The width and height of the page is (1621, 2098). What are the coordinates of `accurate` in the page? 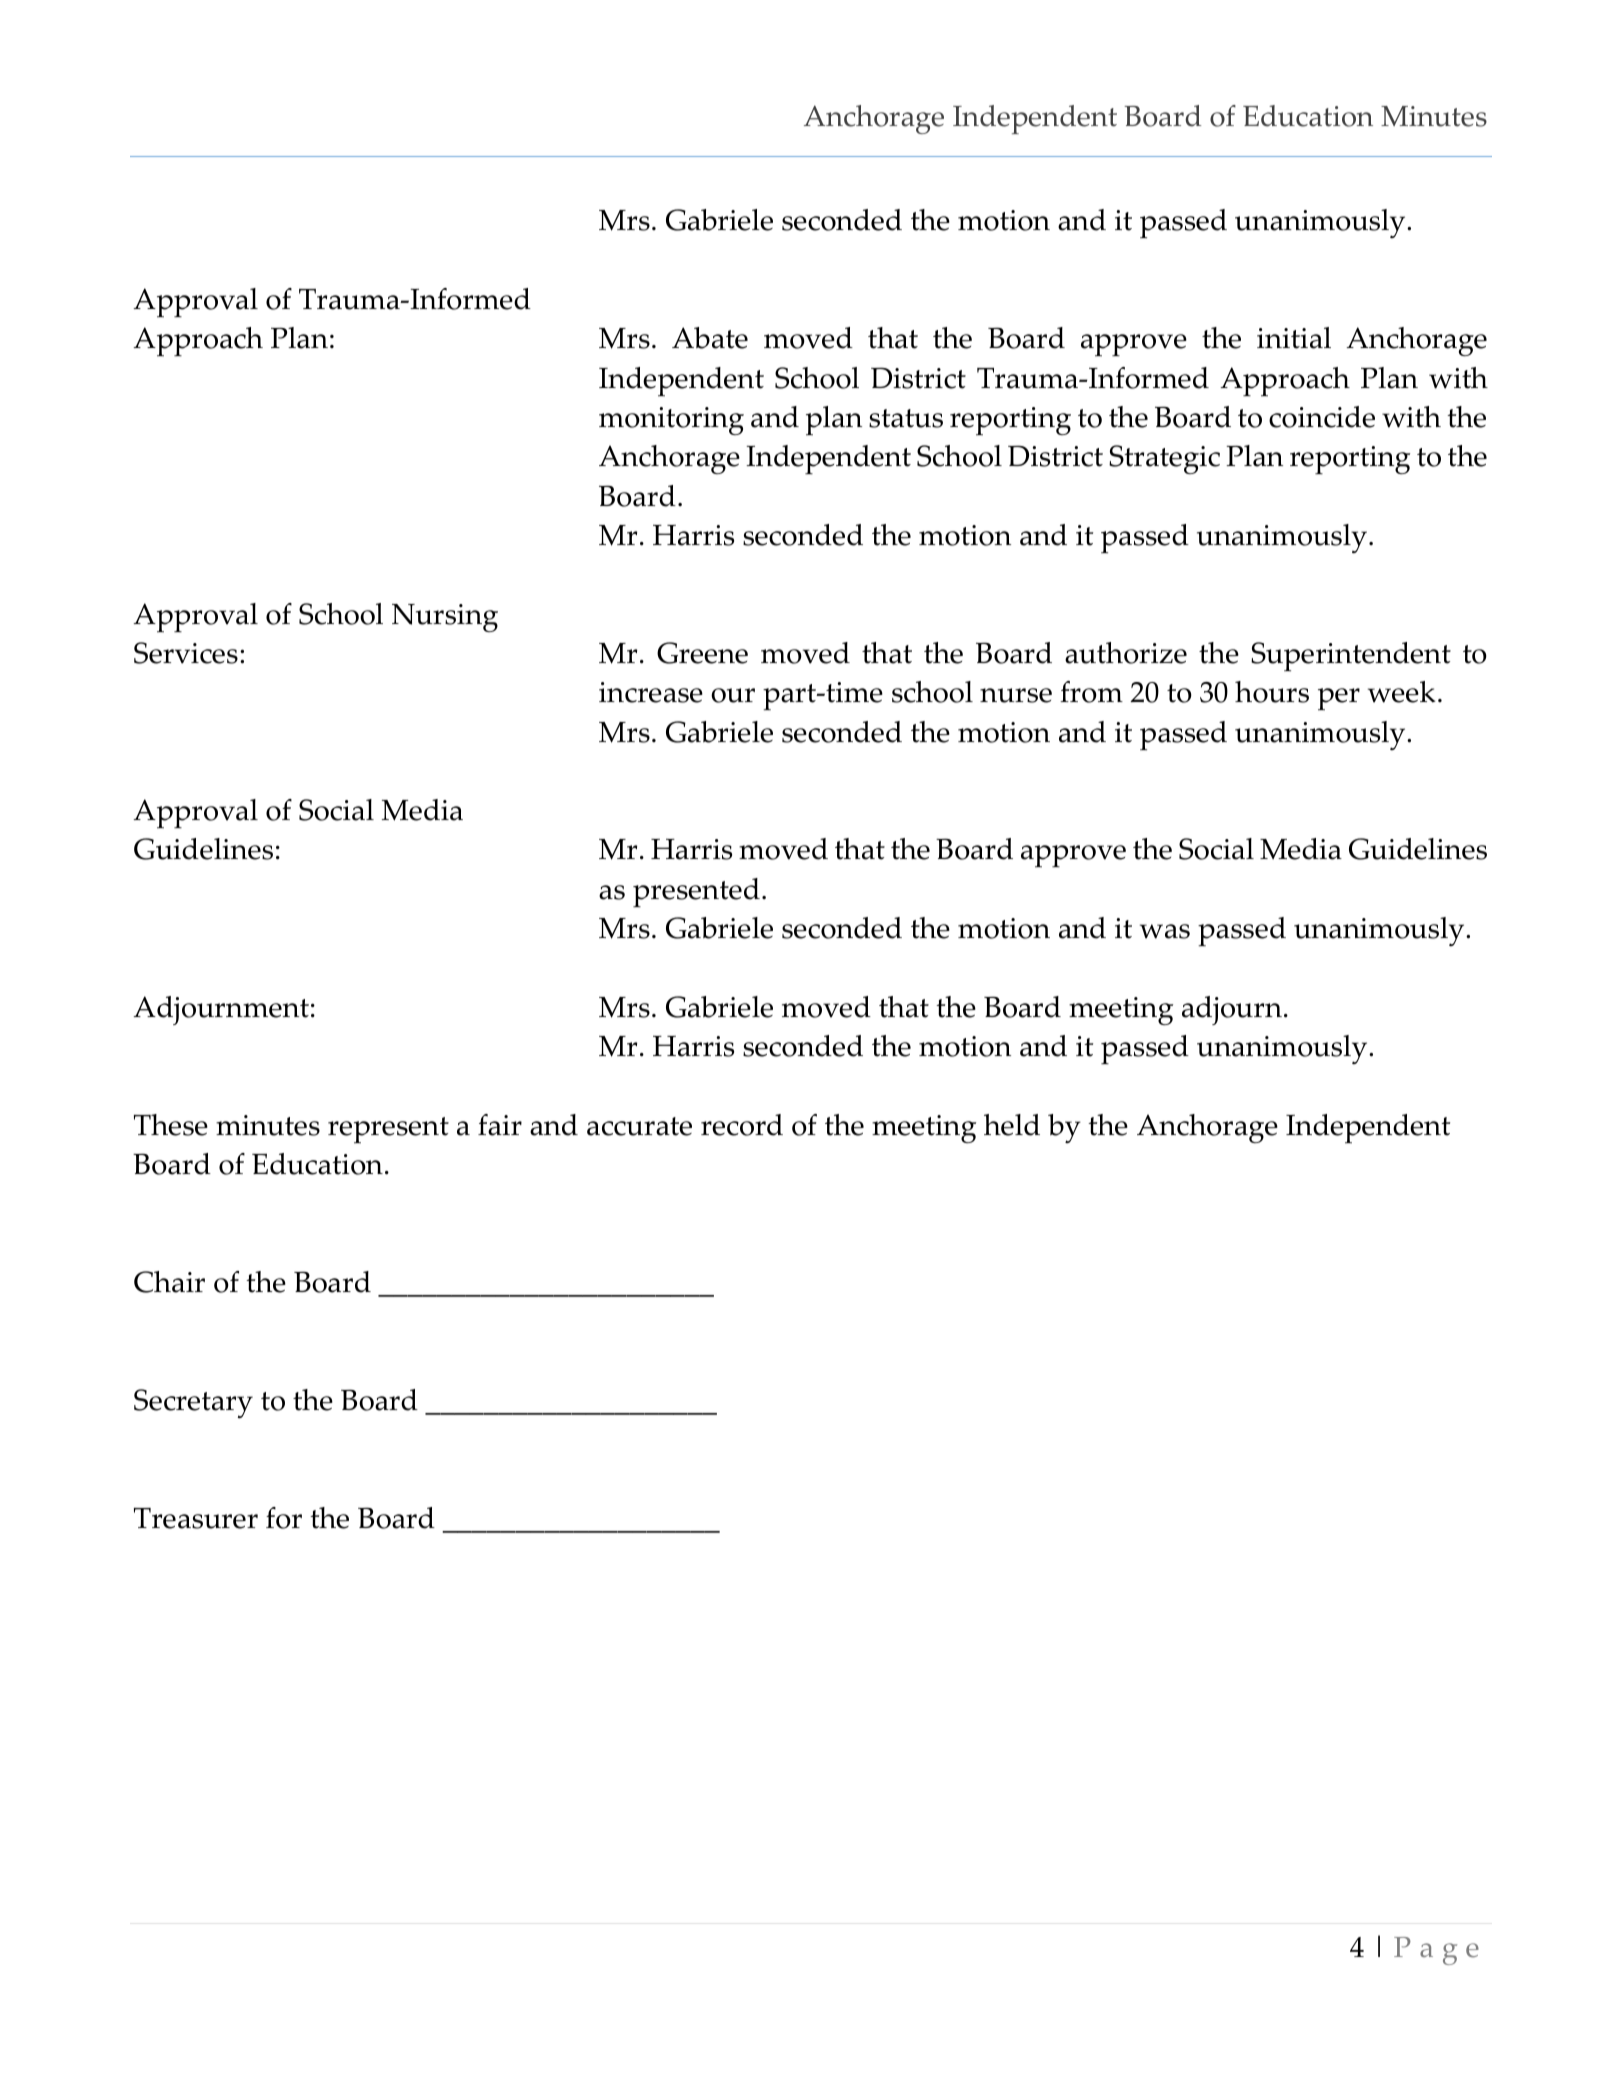 It's located at (639, 1126).
